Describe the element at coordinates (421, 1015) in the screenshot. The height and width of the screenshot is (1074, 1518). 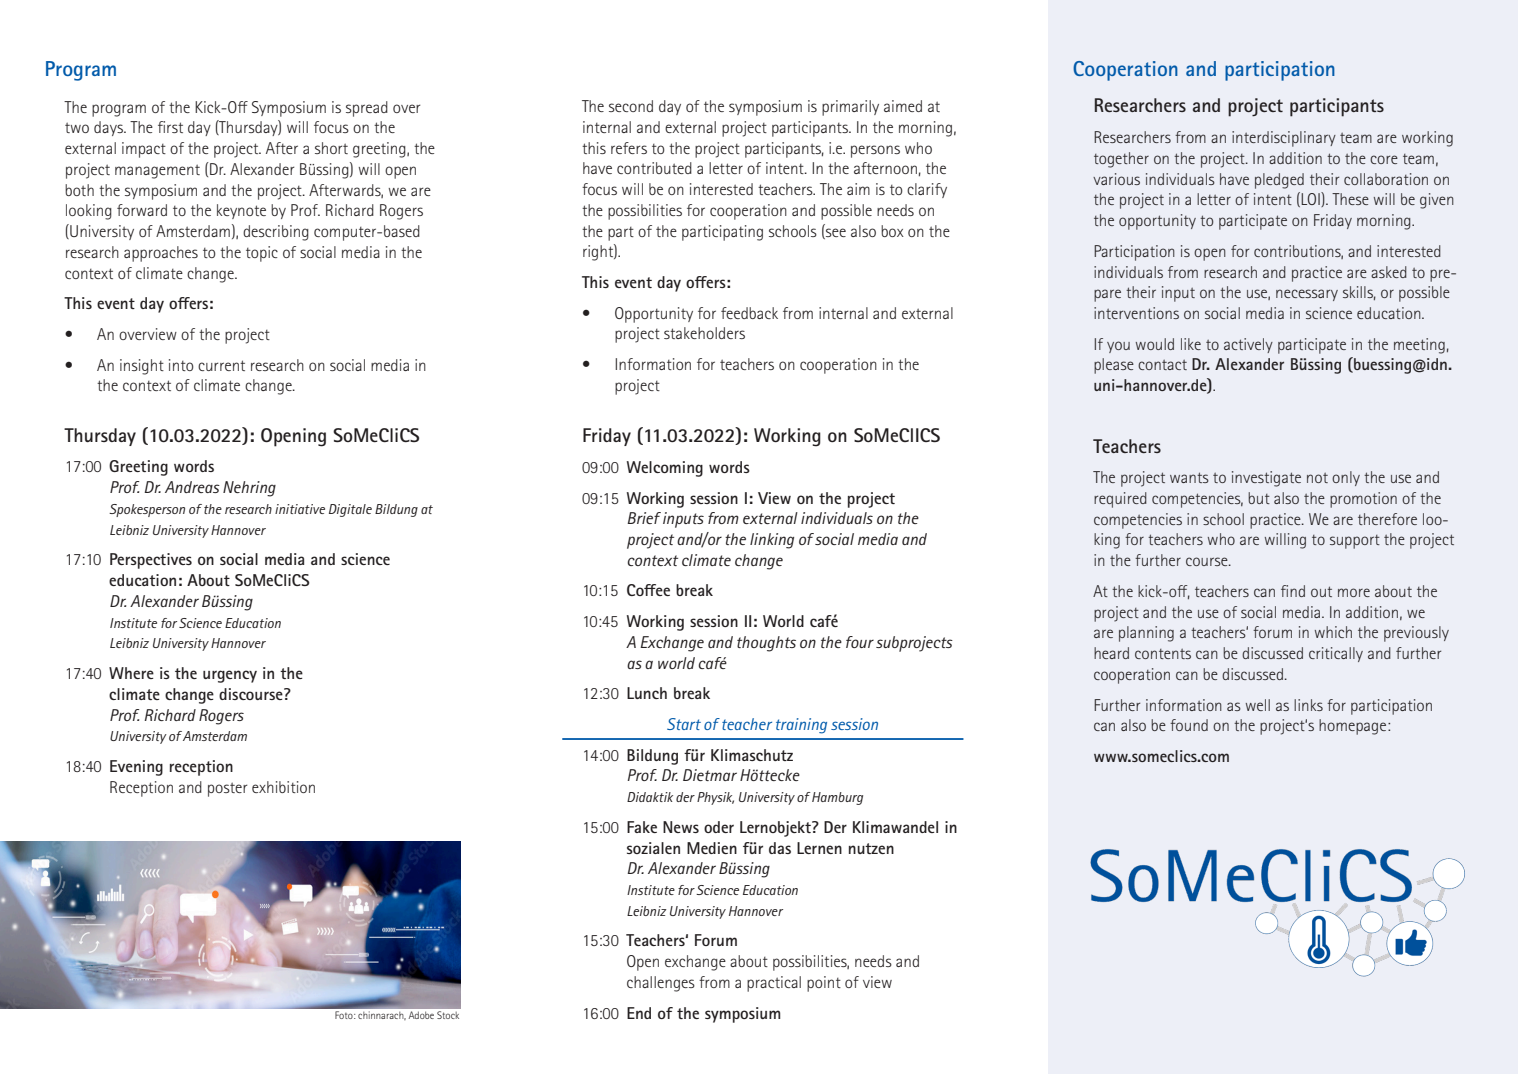
I see `Adobe` at that location.
